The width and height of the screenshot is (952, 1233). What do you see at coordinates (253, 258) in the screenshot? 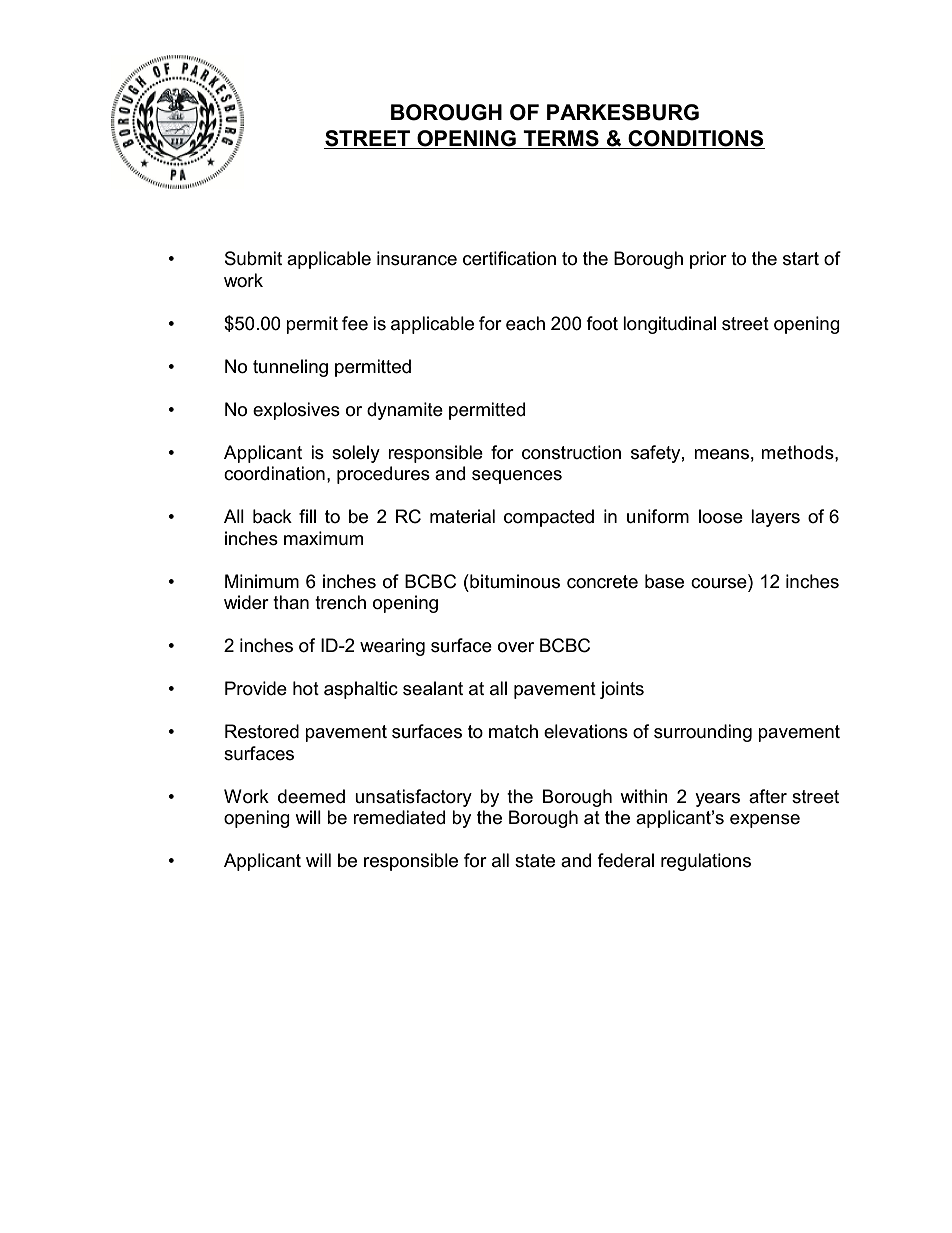
I see `Submit` at bounding box center [253, 258].
